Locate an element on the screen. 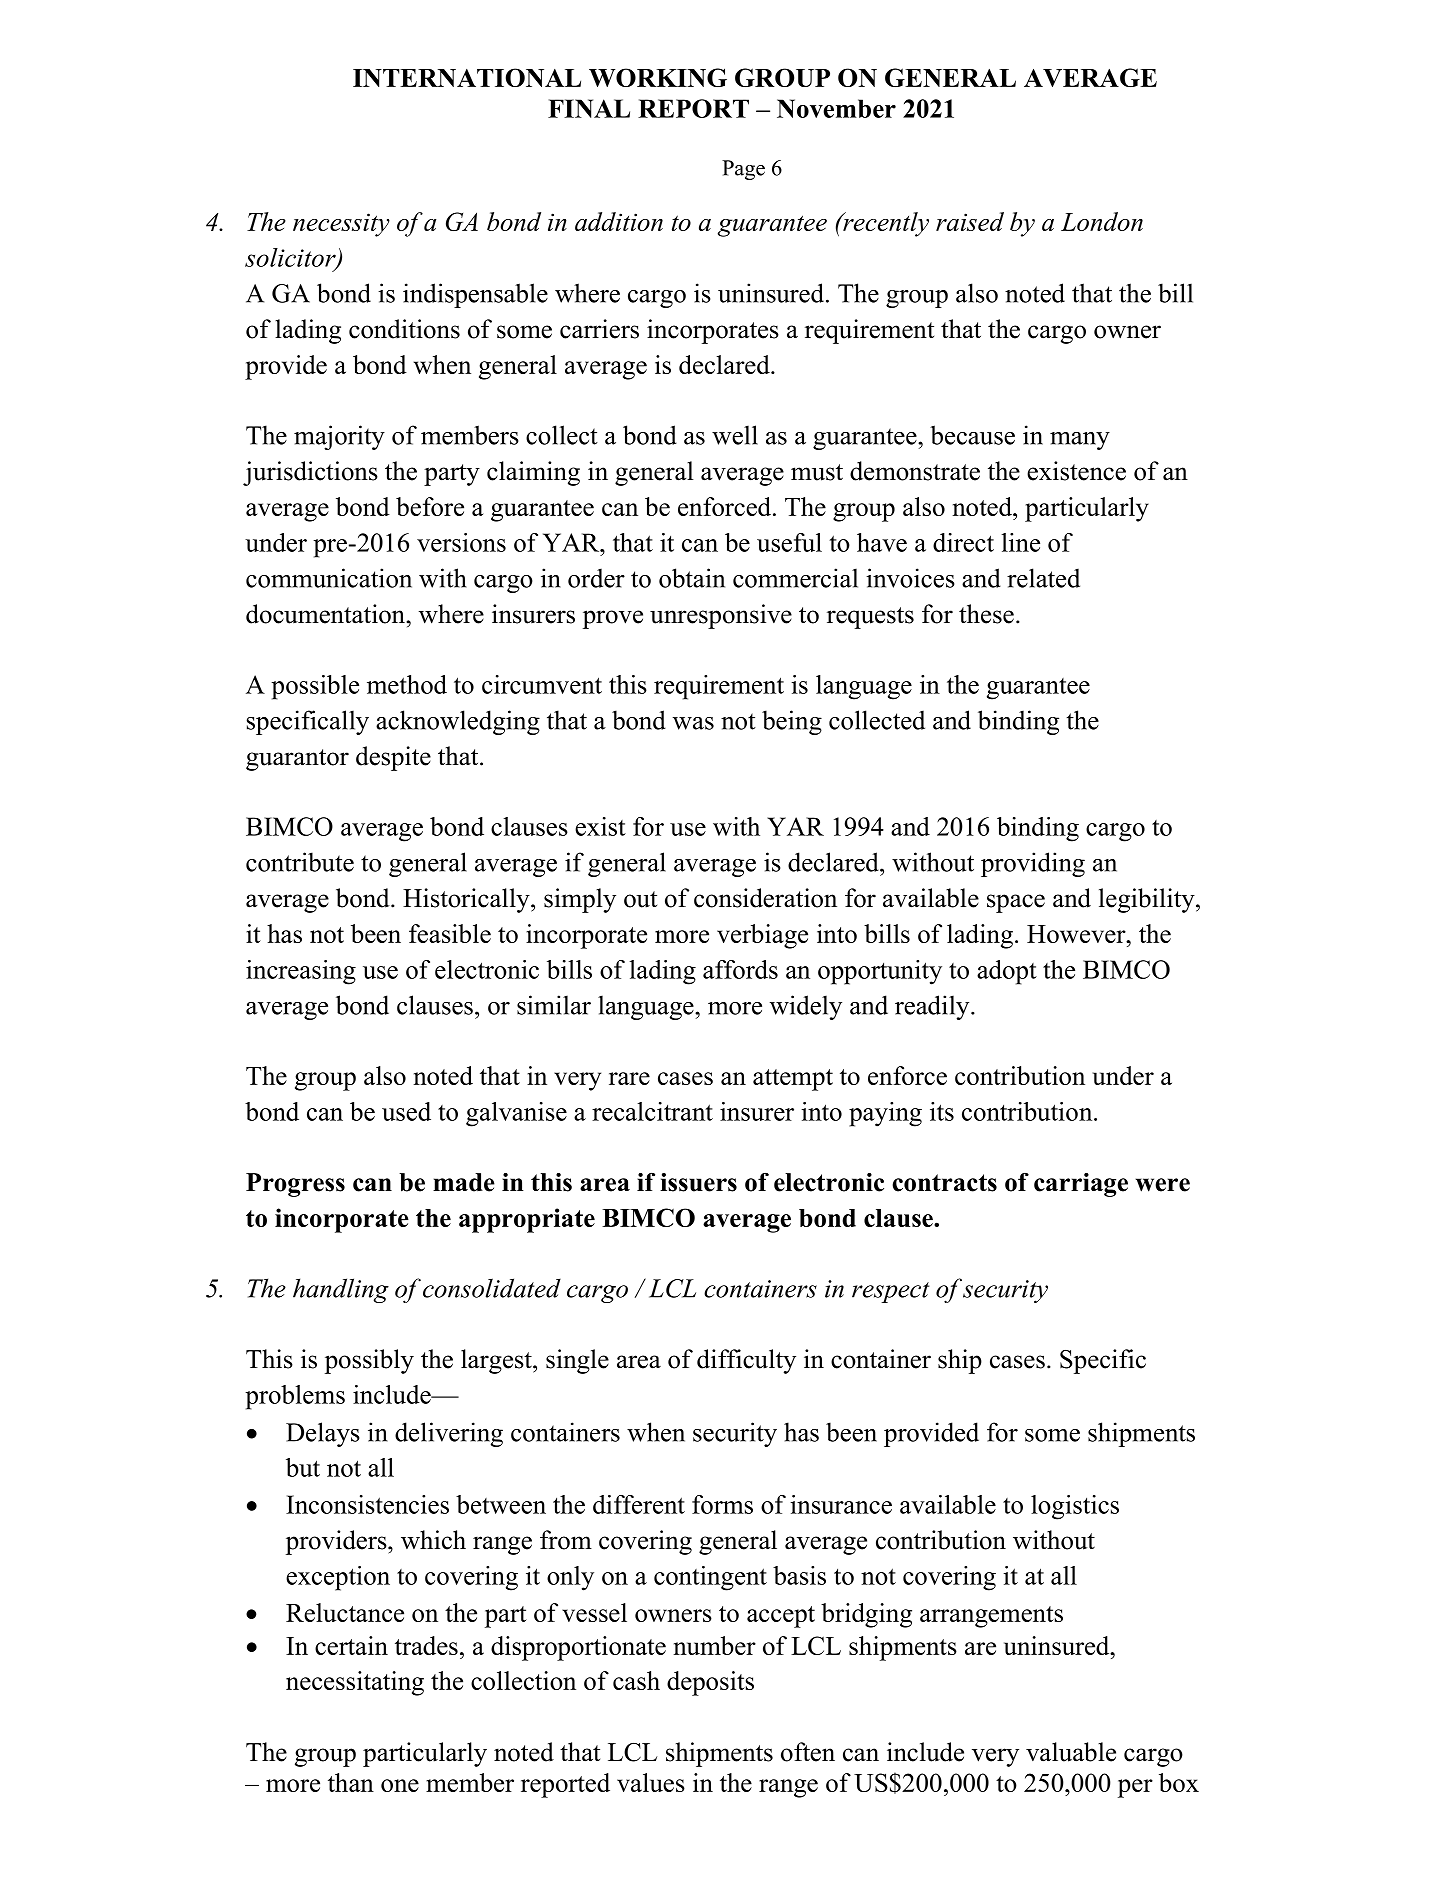  verbiage is located at coordinates (762, 936).
